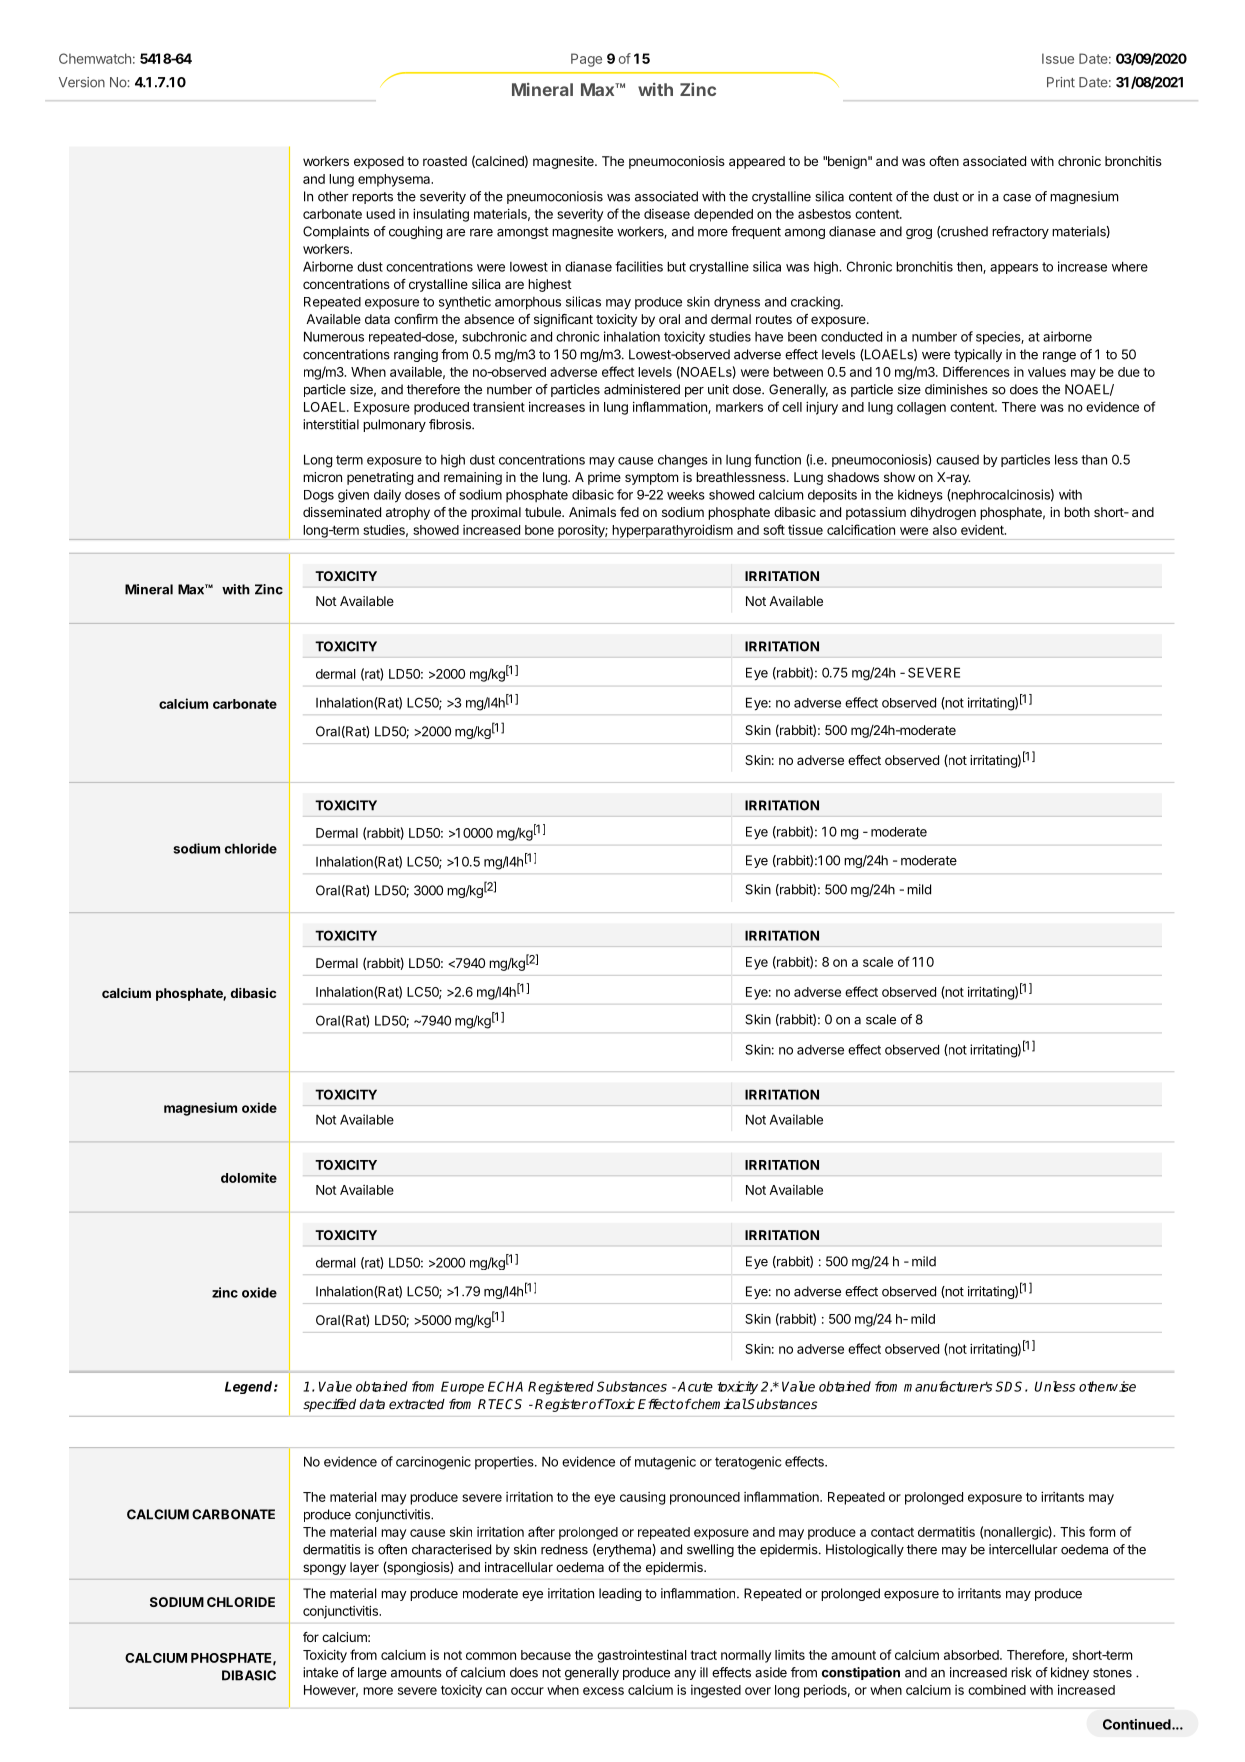 The width and height of the screenshot is (1245, 1762). I want to click on evident, so click(983, 530).
